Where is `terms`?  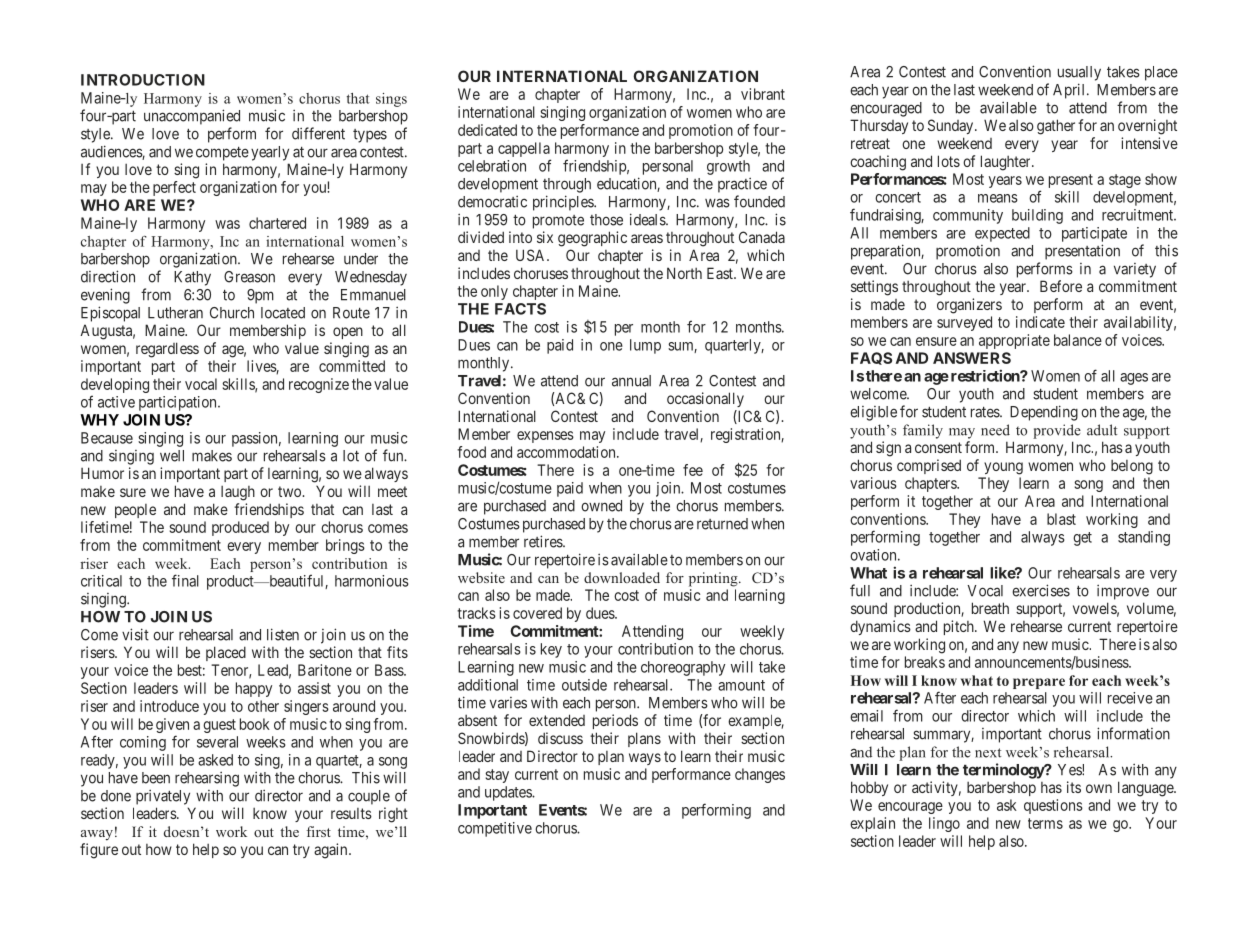
terms is located at coordinates (1045, 823).
